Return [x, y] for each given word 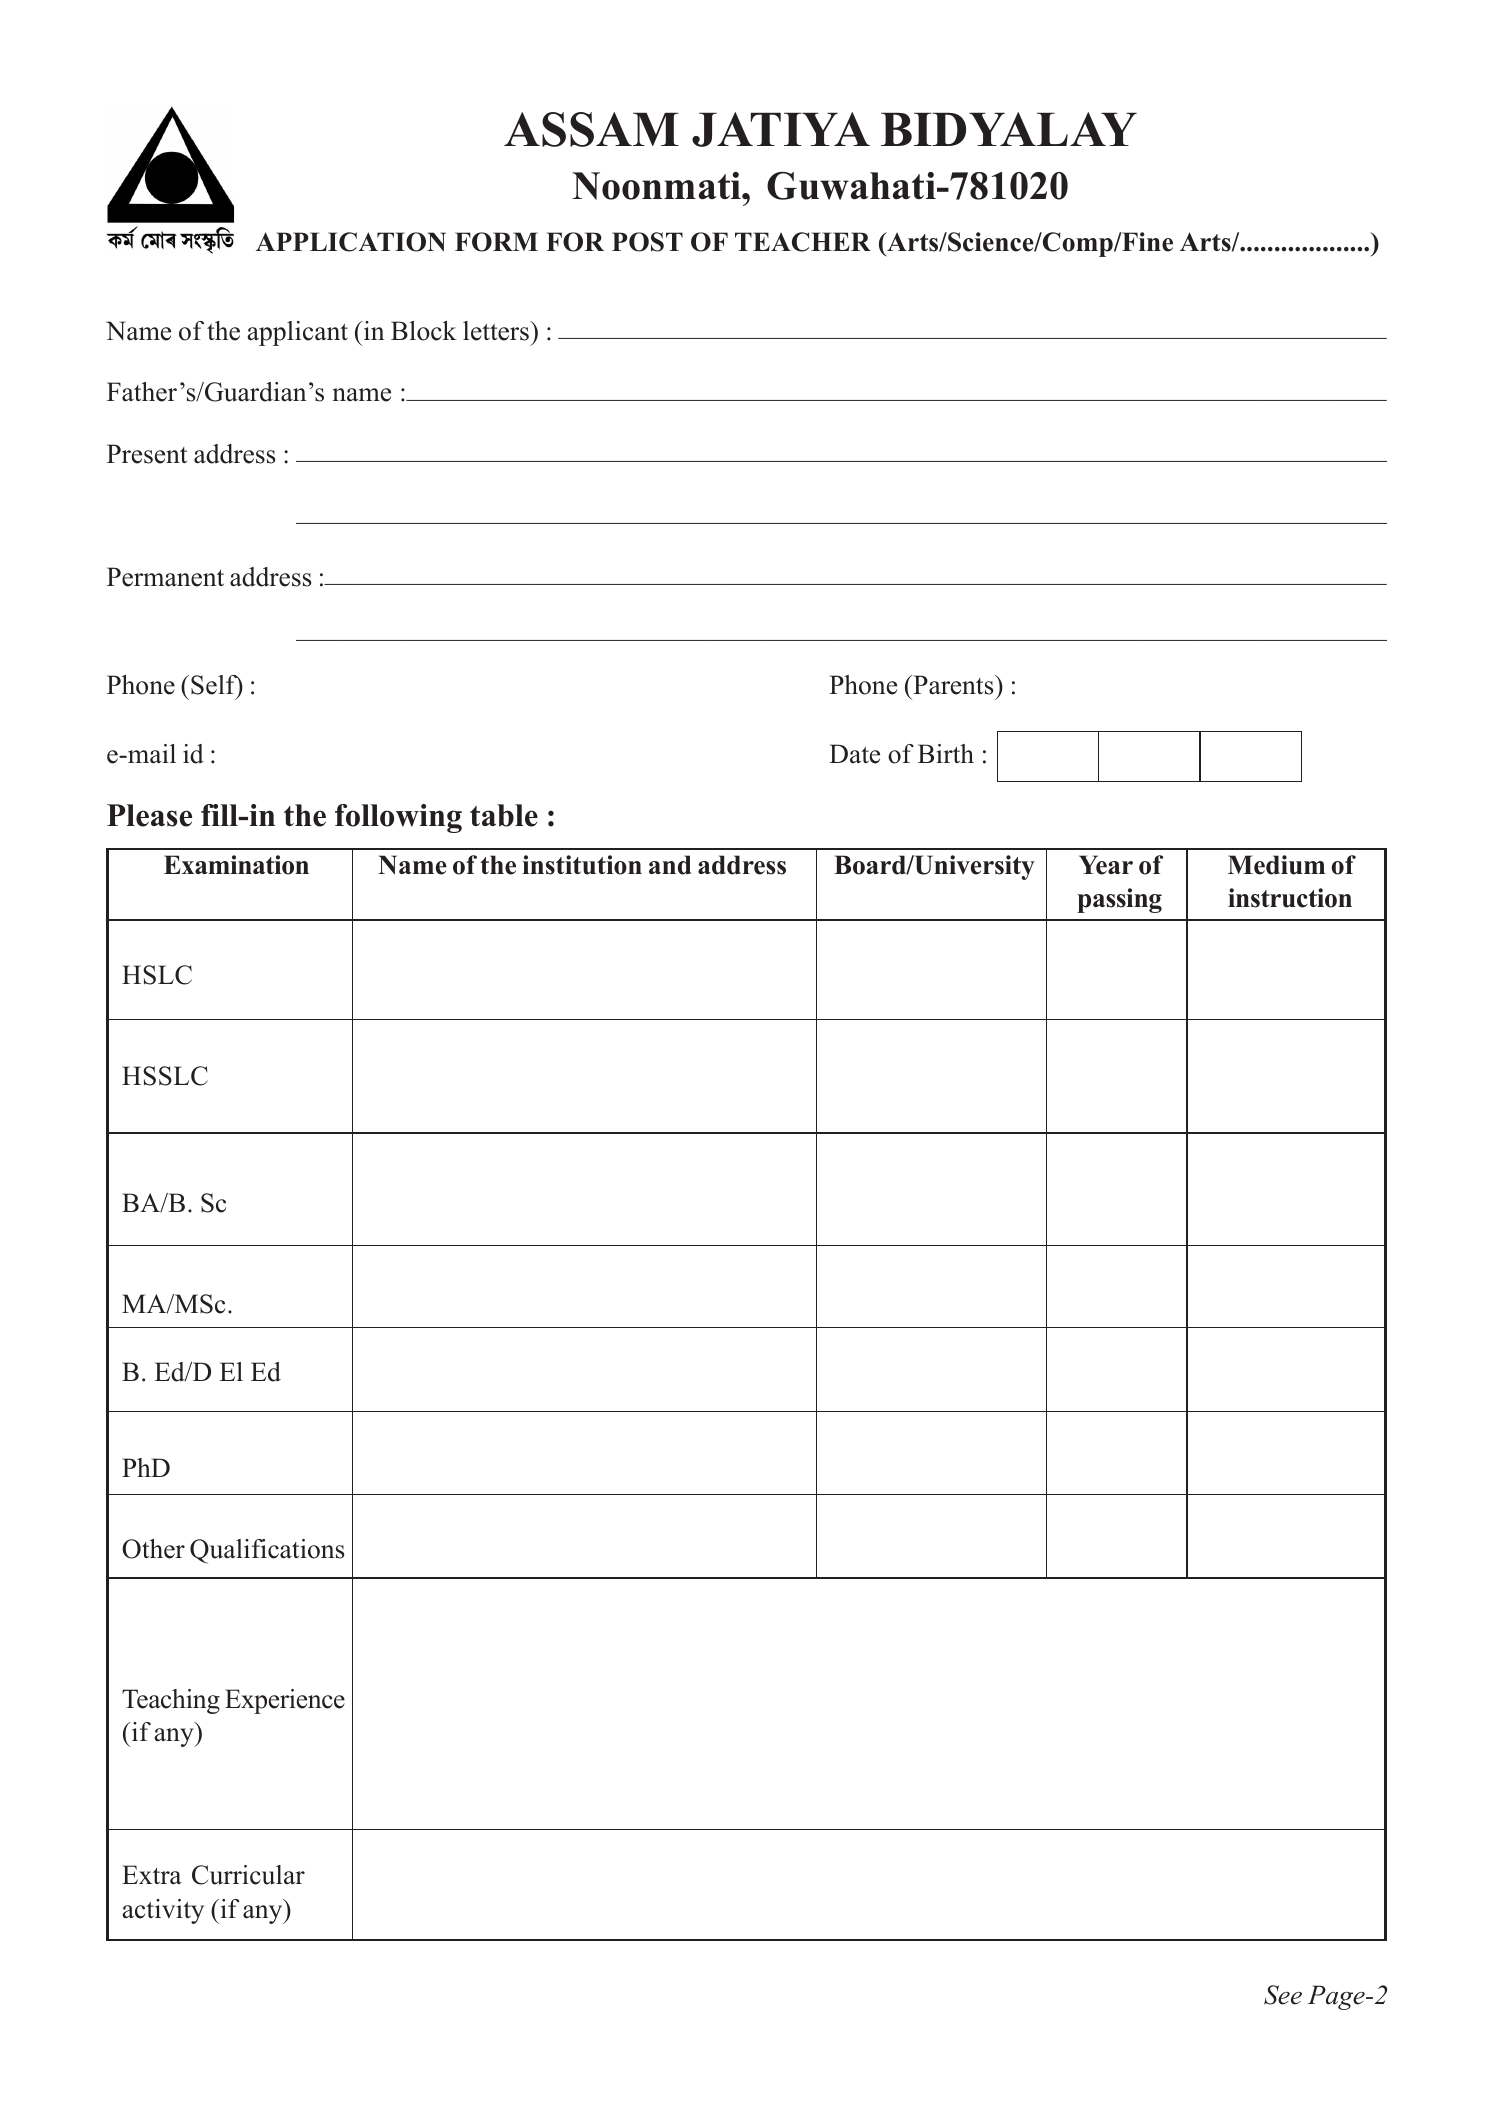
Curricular [248, 1875]
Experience [285, 1701]
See [1283, 1995]
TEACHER [803, 242]
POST [647, 242]
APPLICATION [351, 242]
